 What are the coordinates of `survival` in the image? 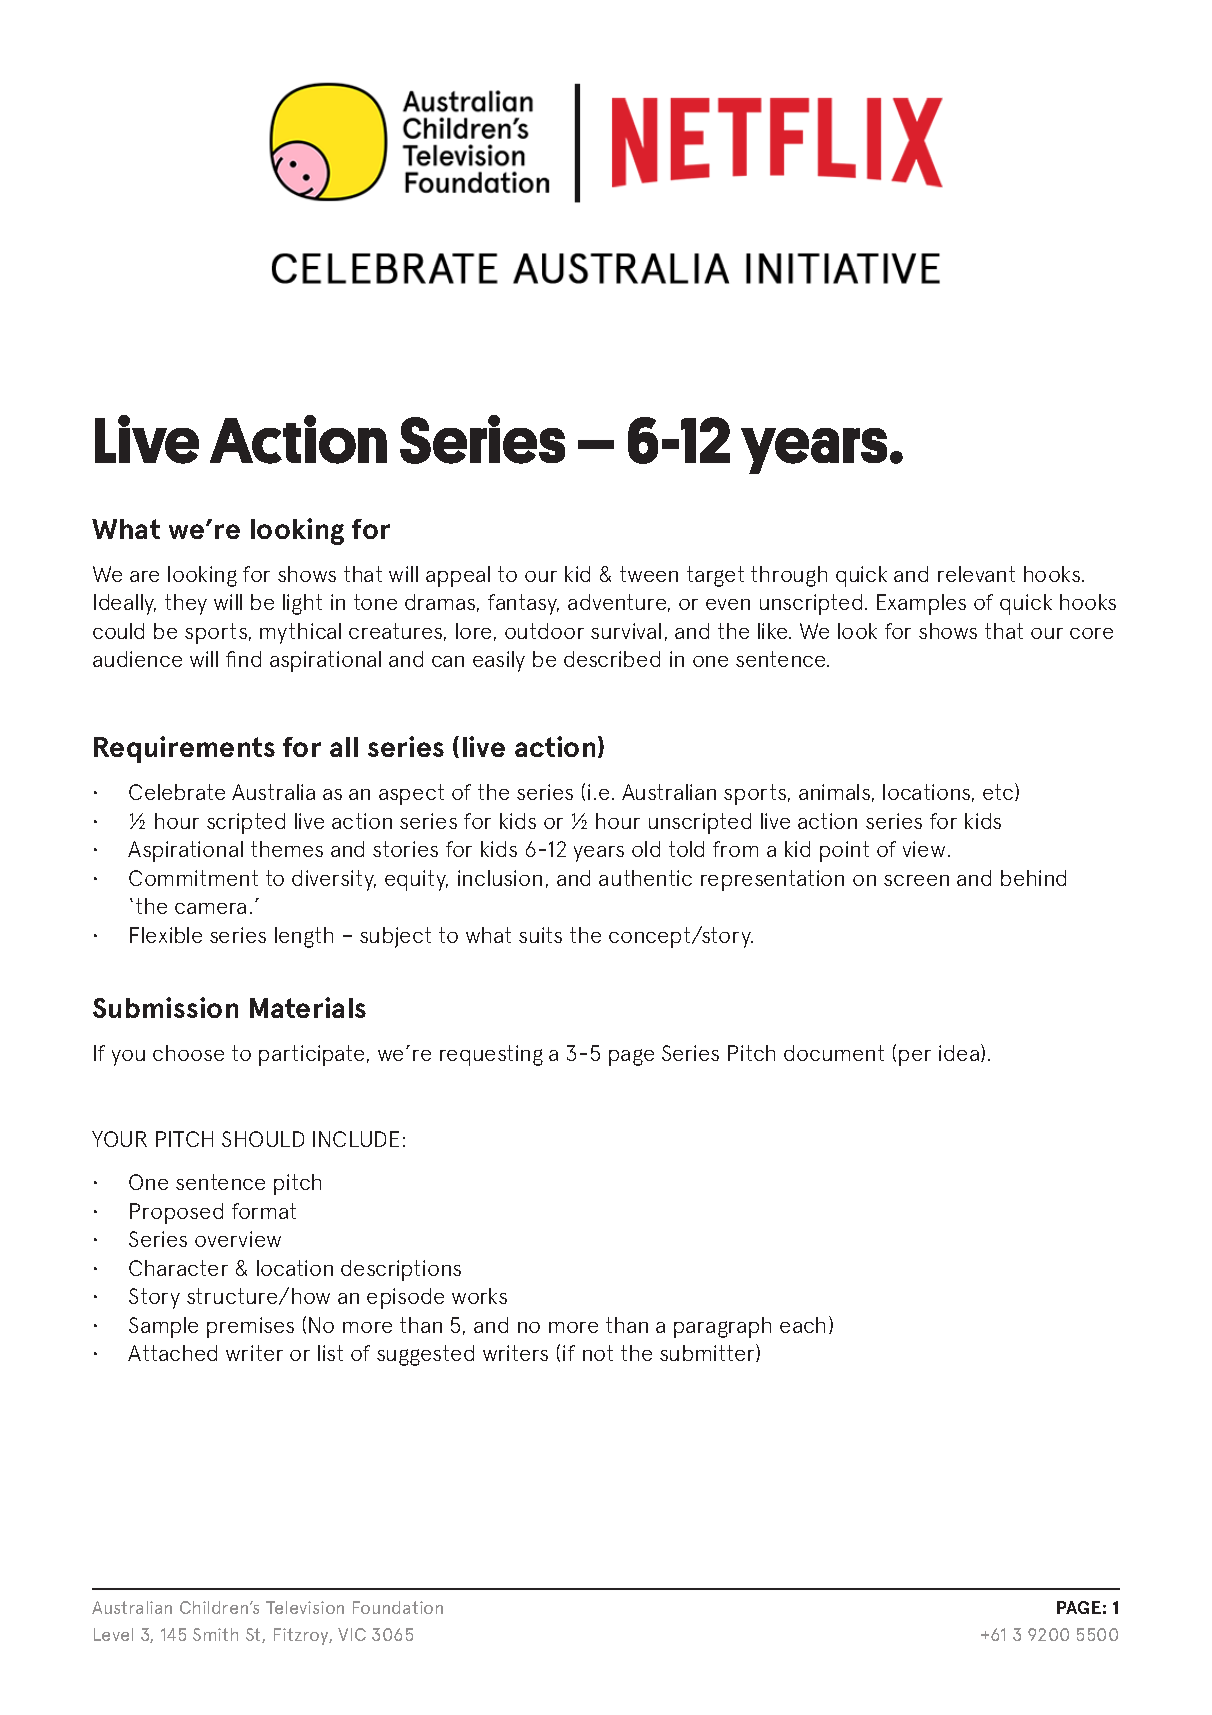 It's located at (626, 631).
